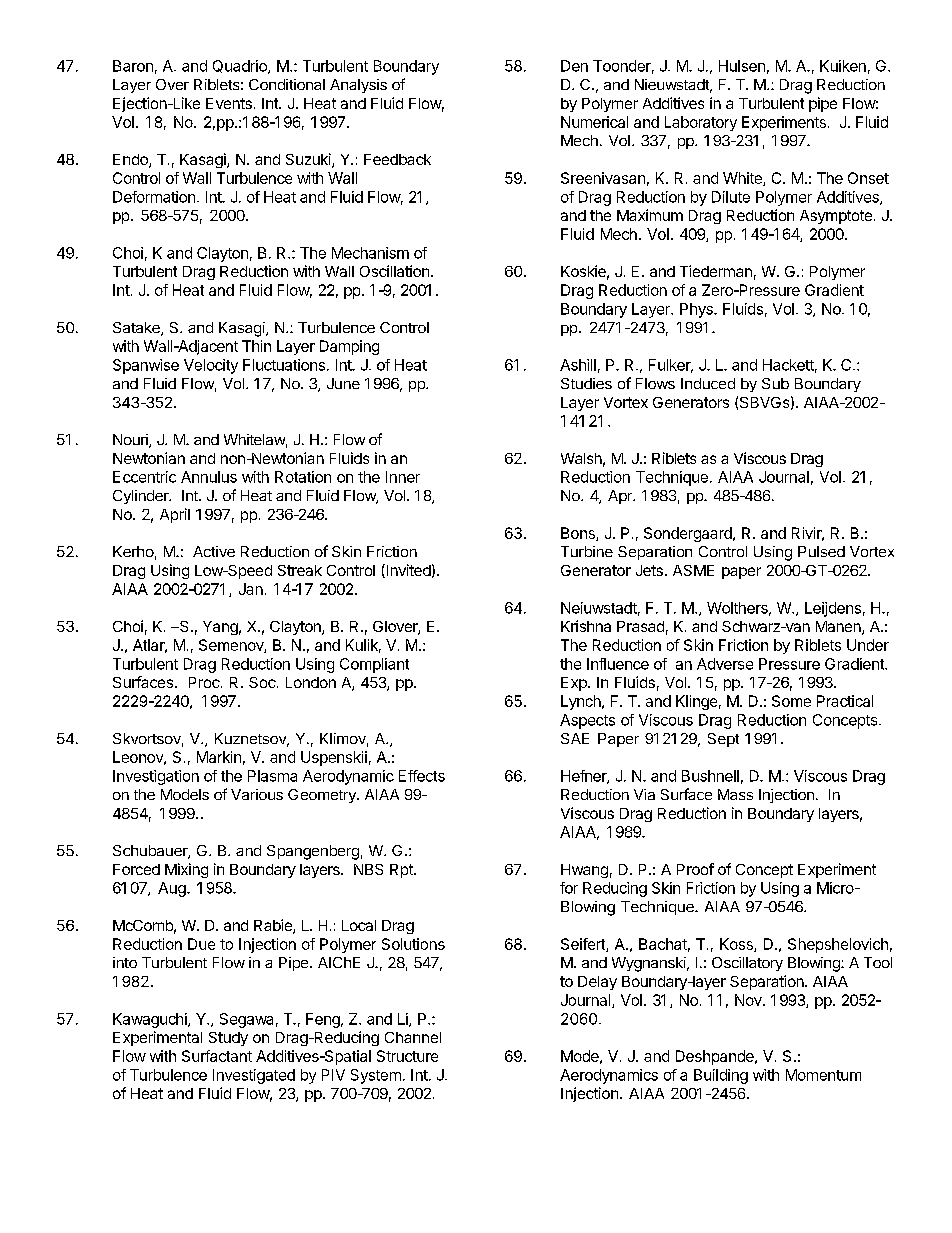 This screenshot has width=952, height=1233. I want to click on Some, so click(791, 701).
